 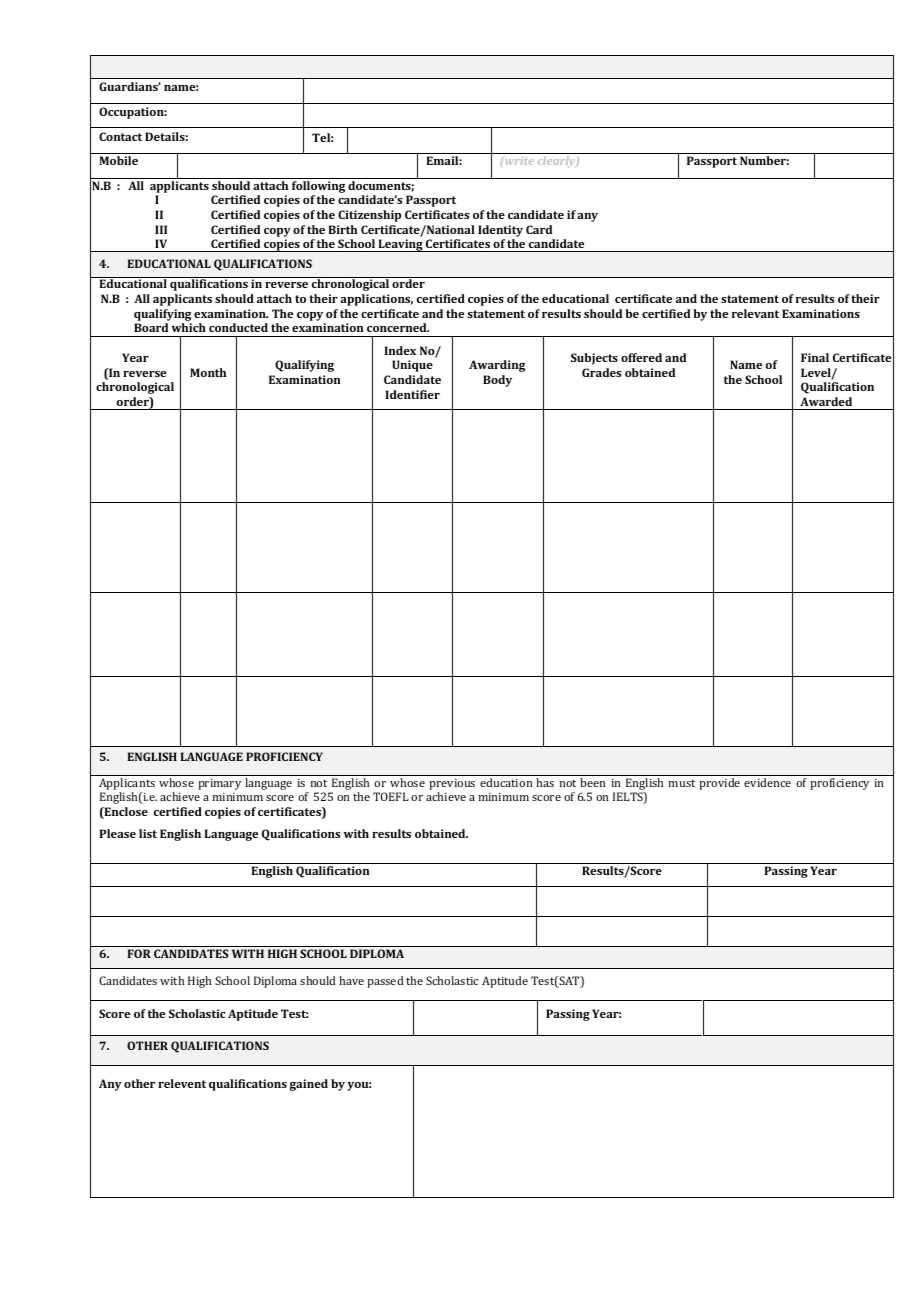 What do you see at coordinates (518, 161) in the image?
I see `write` at bounding box center [518, 161].
